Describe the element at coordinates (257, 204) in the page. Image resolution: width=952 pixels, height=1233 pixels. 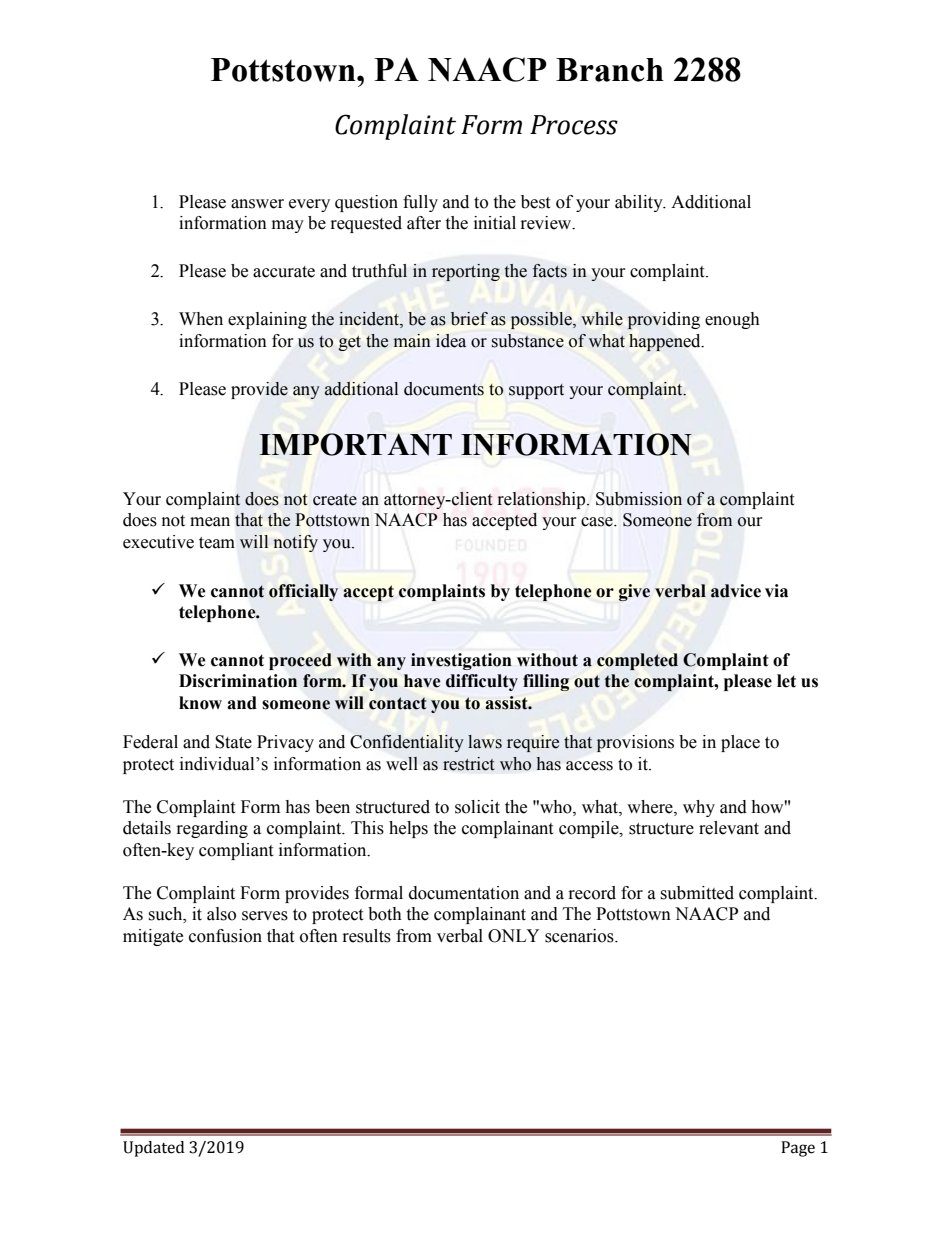
I see `answer` at that location.
